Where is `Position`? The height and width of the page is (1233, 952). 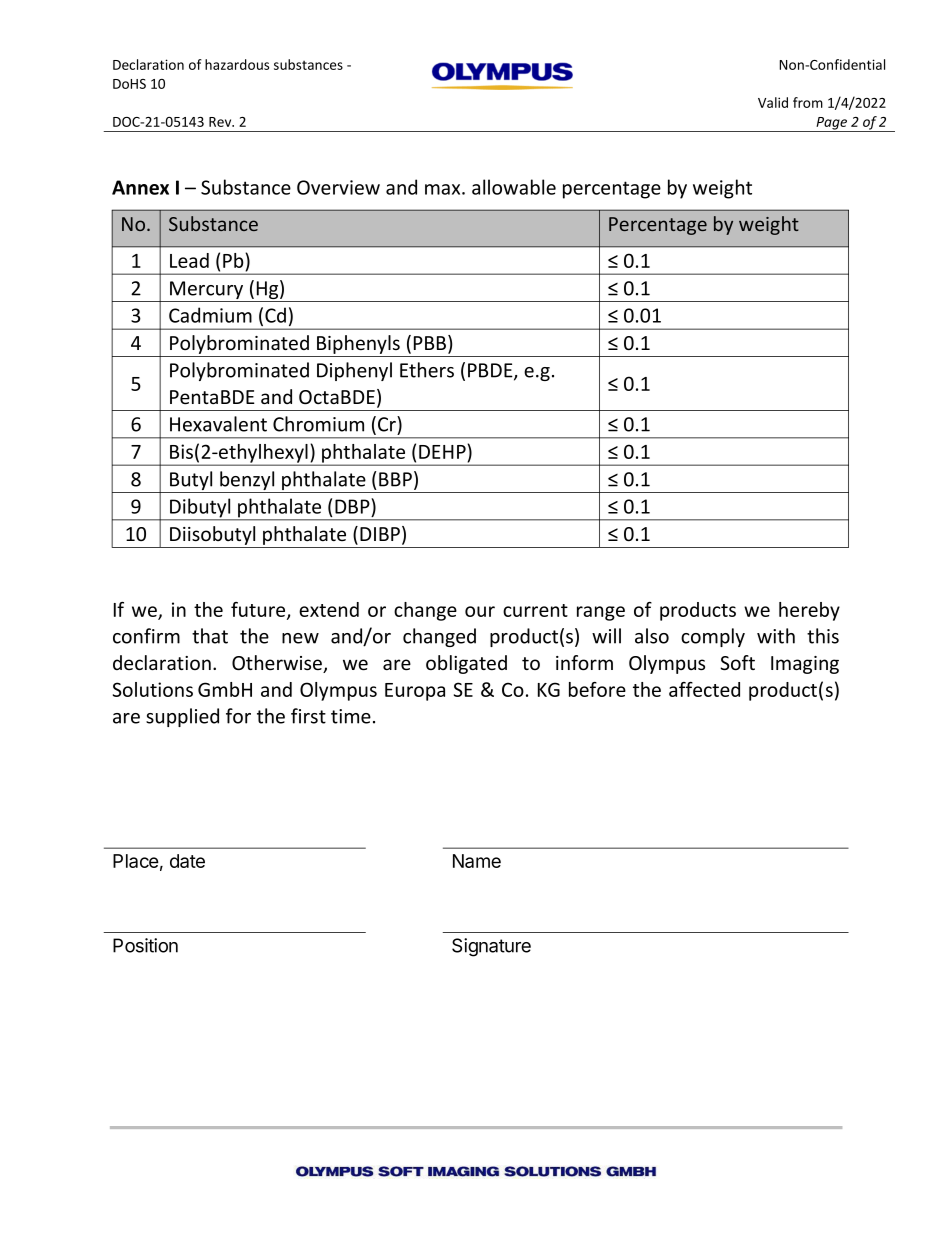
Position is located at coordinates (145, 945).
